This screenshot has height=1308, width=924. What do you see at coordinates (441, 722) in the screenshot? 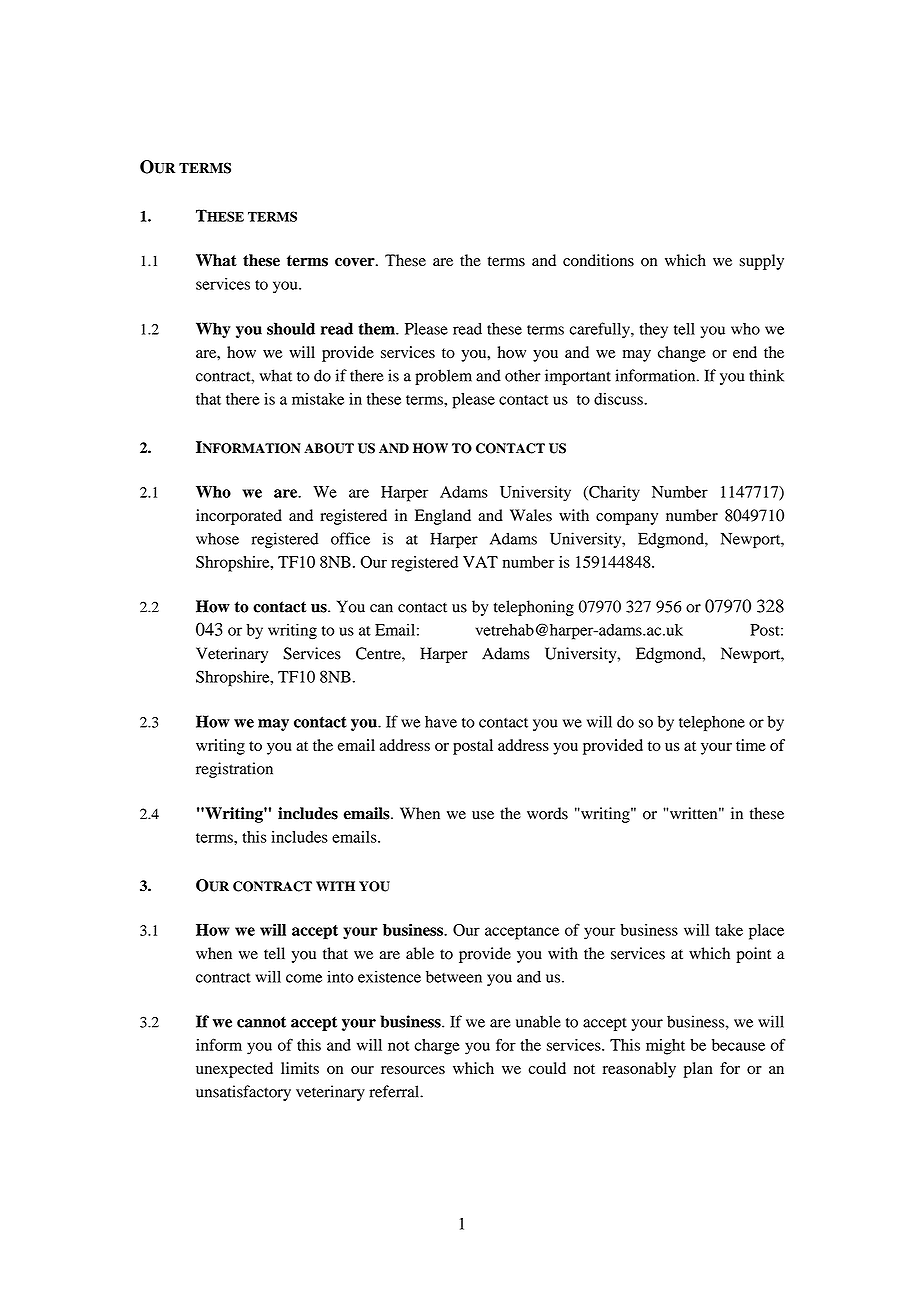
I see `have` at bounding box center [441, 722].
